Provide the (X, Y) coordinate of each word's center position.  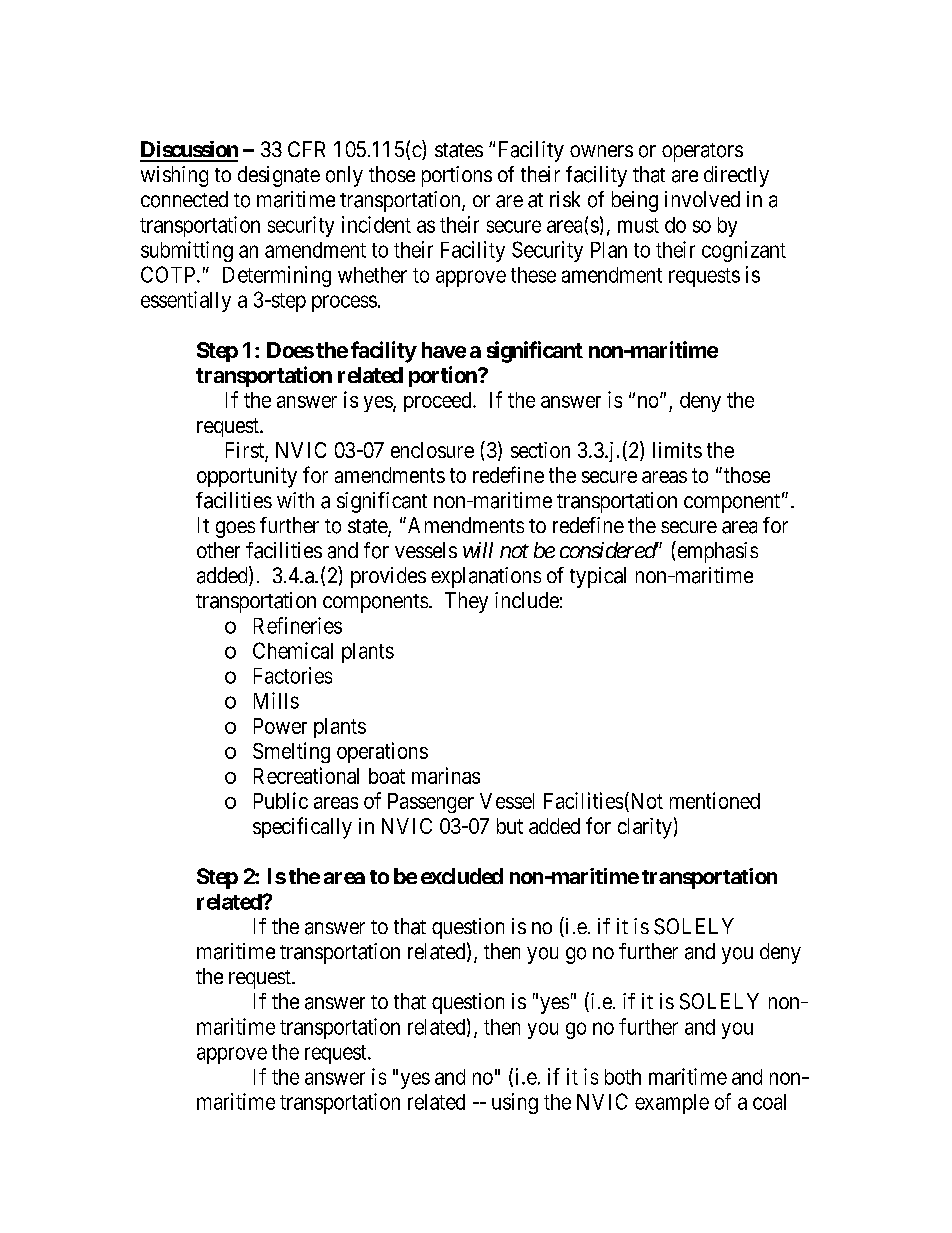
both (623, 1077)
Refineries (298, 625)
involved (702, 199)
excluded (462, 876)
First (246, 451)
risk (565, 199)
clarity (645, 828)
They (466, 602)
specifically (302, 828)
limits (677, 450)
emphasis (716, 552)
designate (279, 176)
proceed (439, 402)
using (515, 1103)
